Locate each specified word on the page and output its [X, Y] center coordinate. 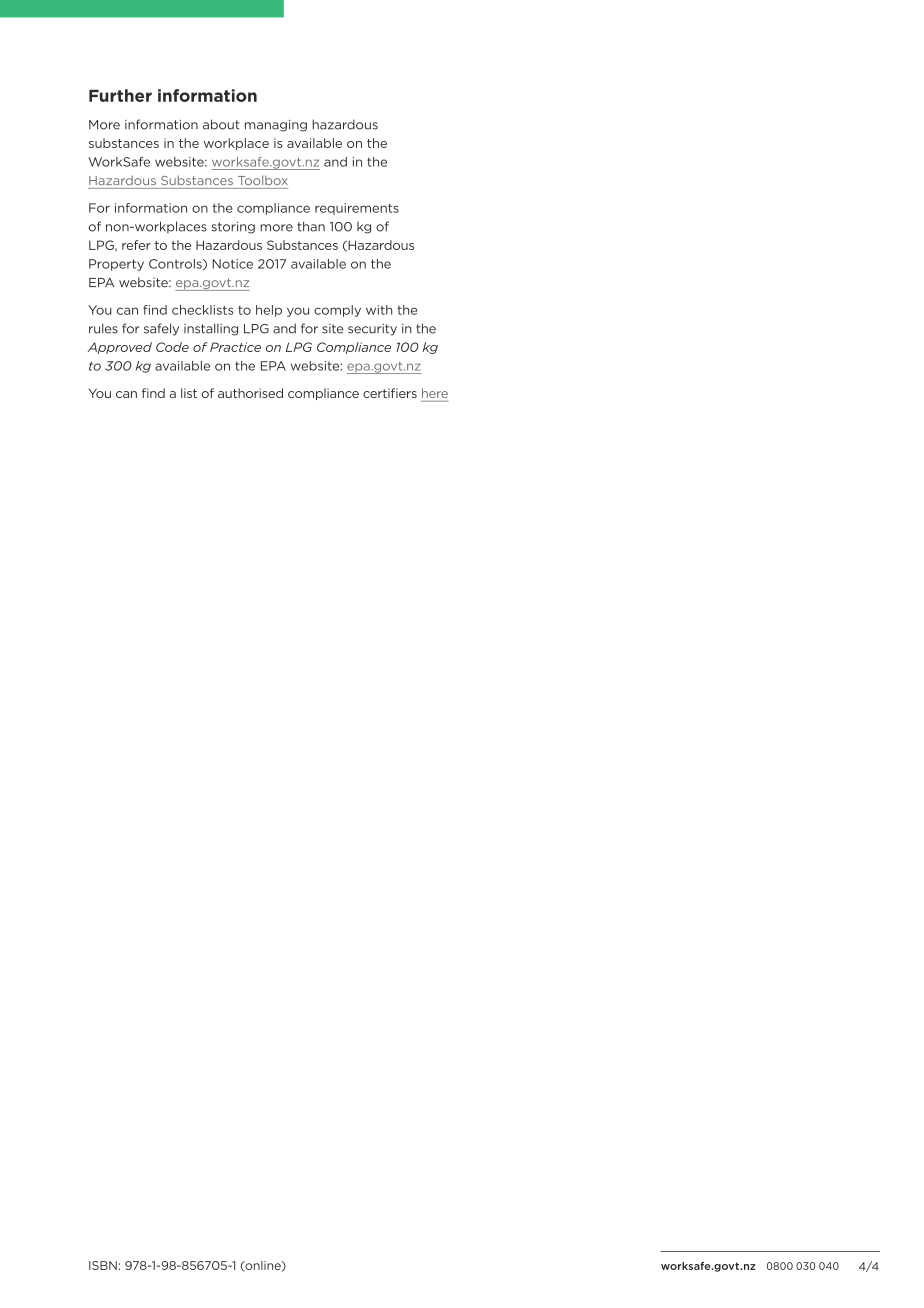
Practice [235, 347]
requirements [357, 209]
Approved [120, 348]
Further [120, 95]
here [435, 393]
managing [276, 126]
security [372, 330]
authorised [250, 393]
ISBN [103, 1265]
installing [211, 329]
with [379, 310]
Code [172, 347]
